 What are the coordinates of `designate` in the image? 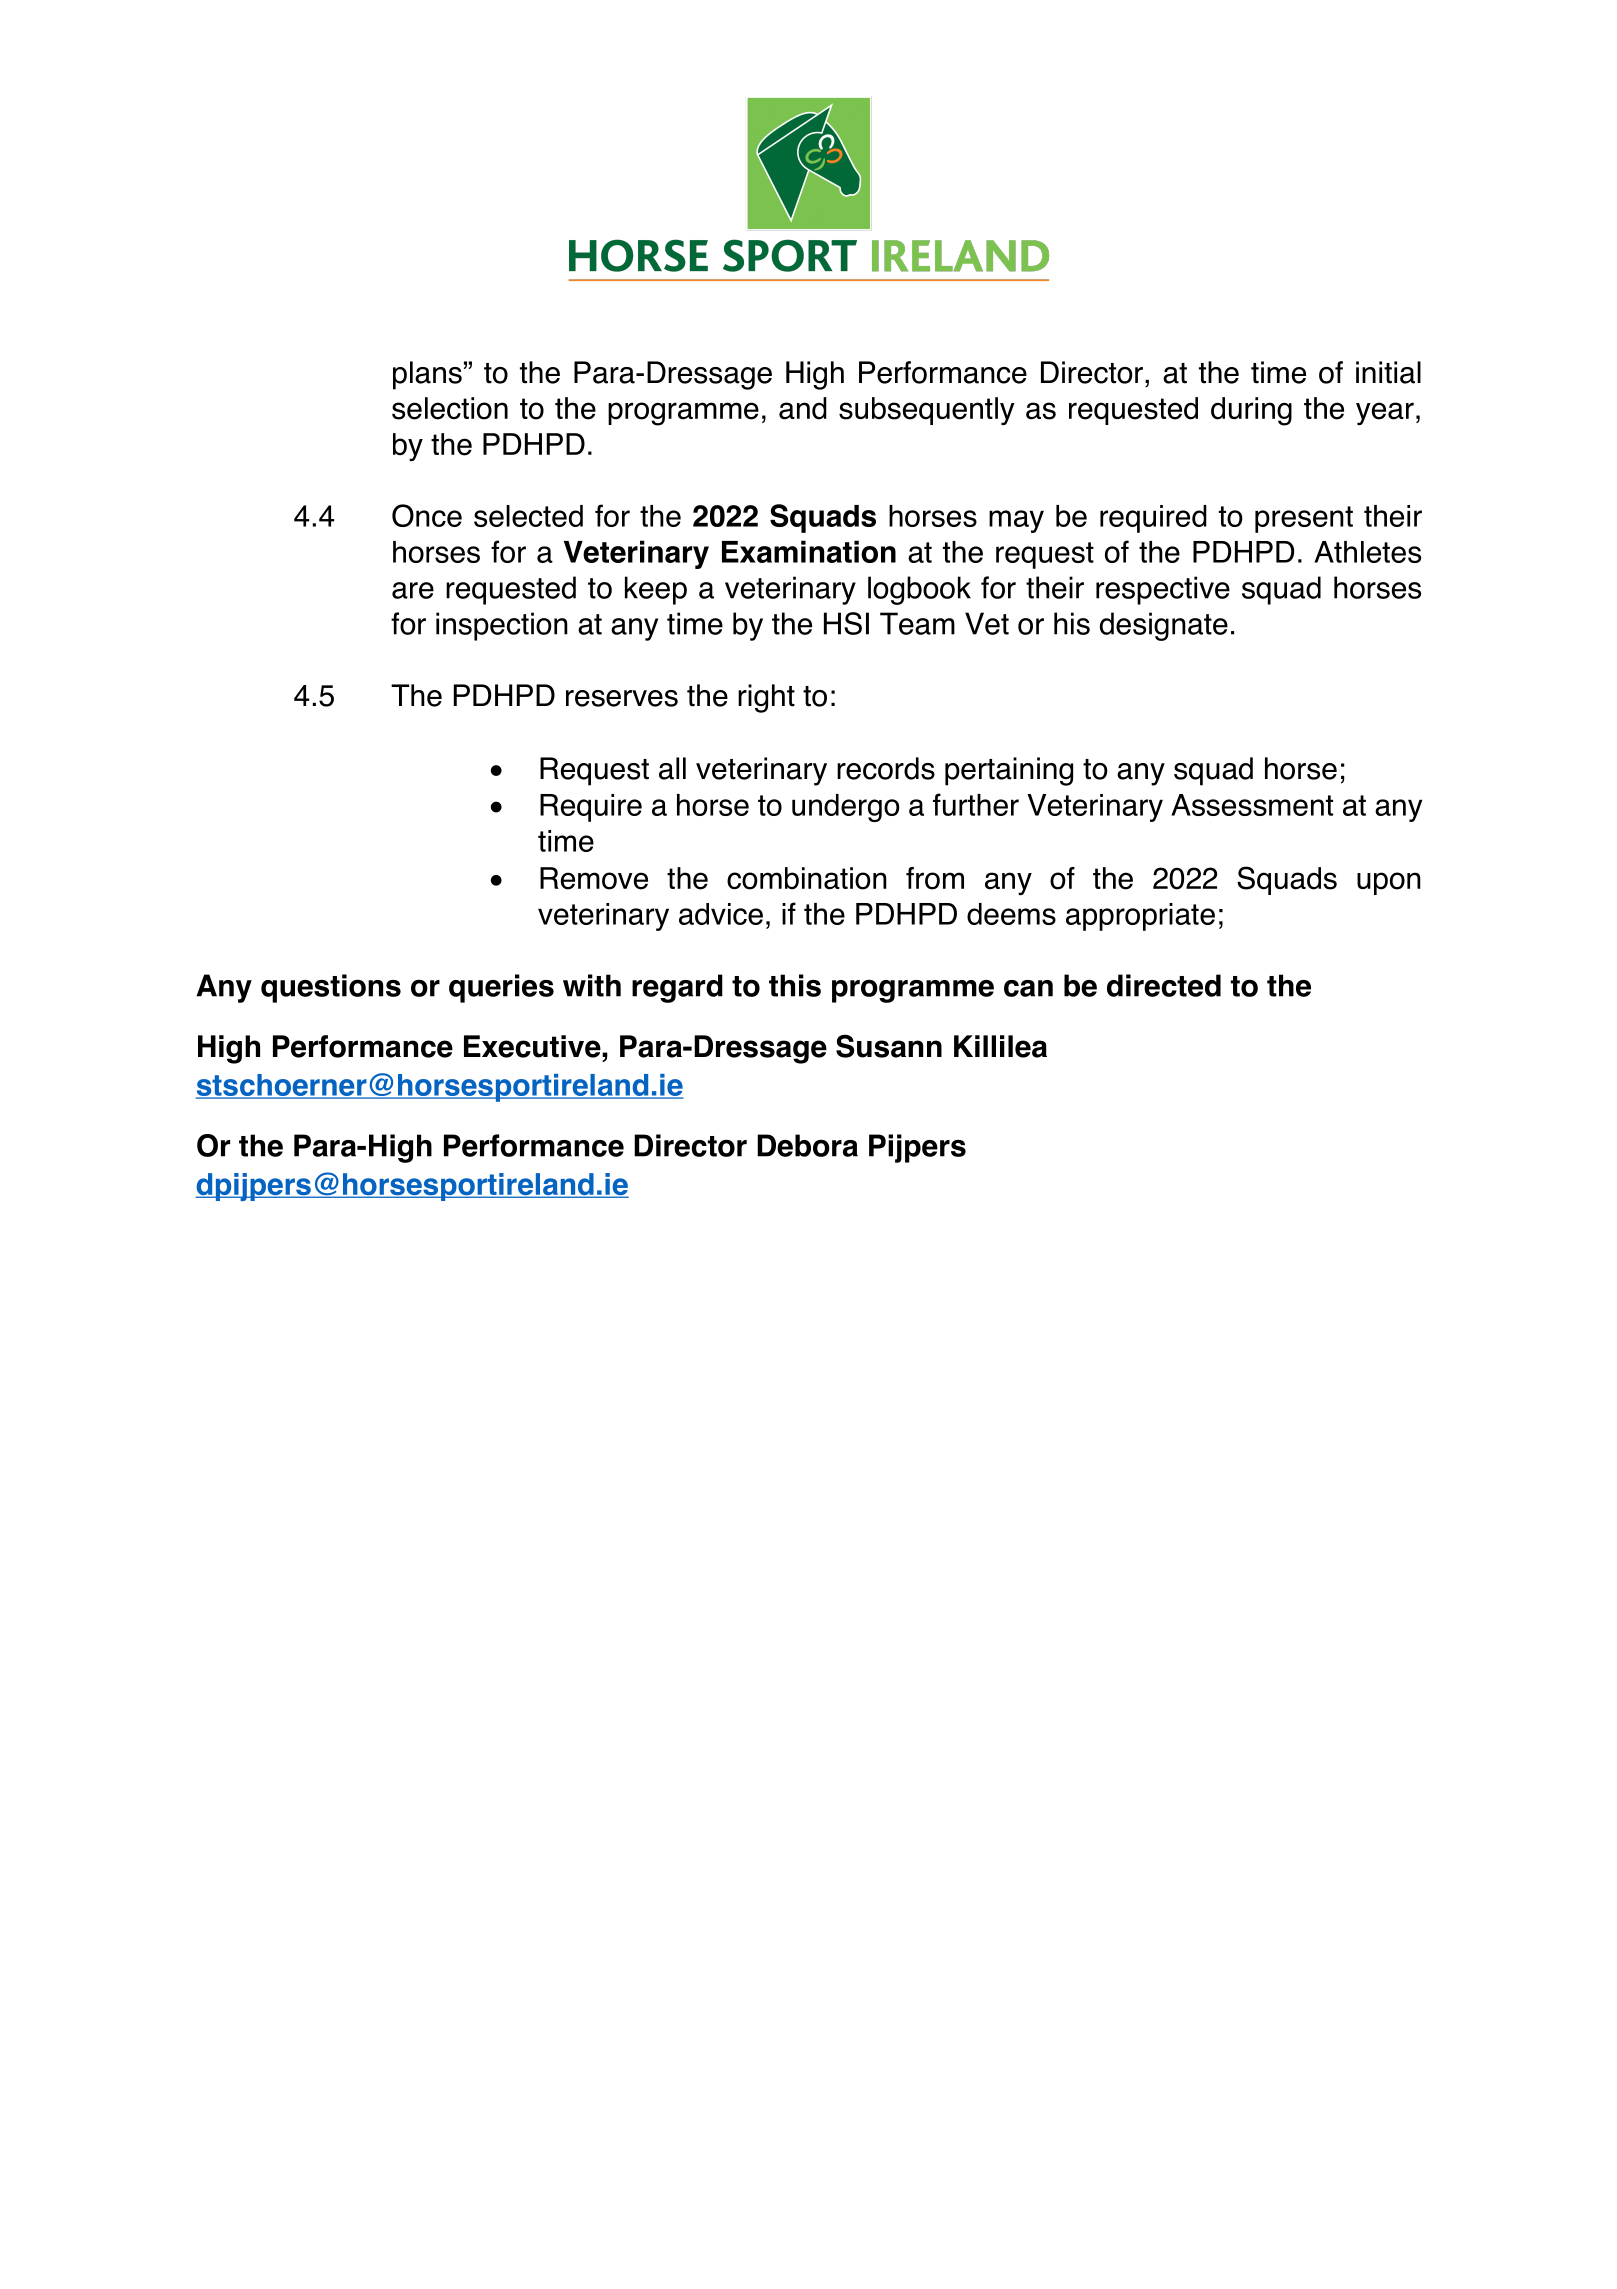 It's located at (1164, 626).
